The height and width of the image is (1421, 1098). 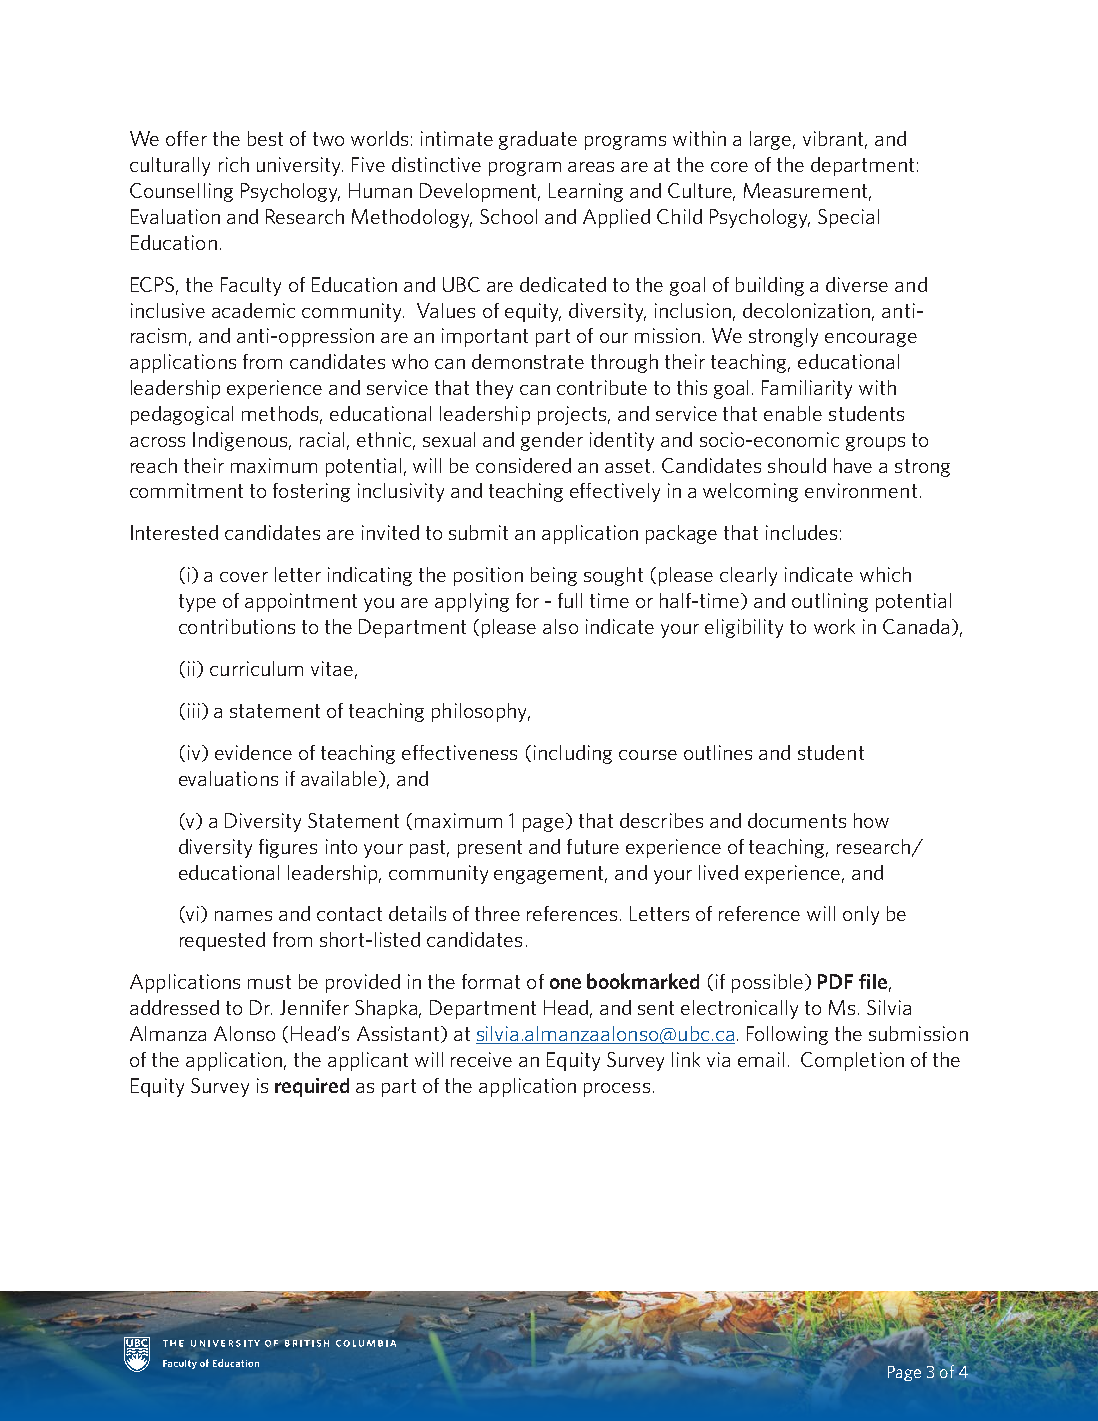 I want to click on including, so click(x=573, y=754).
